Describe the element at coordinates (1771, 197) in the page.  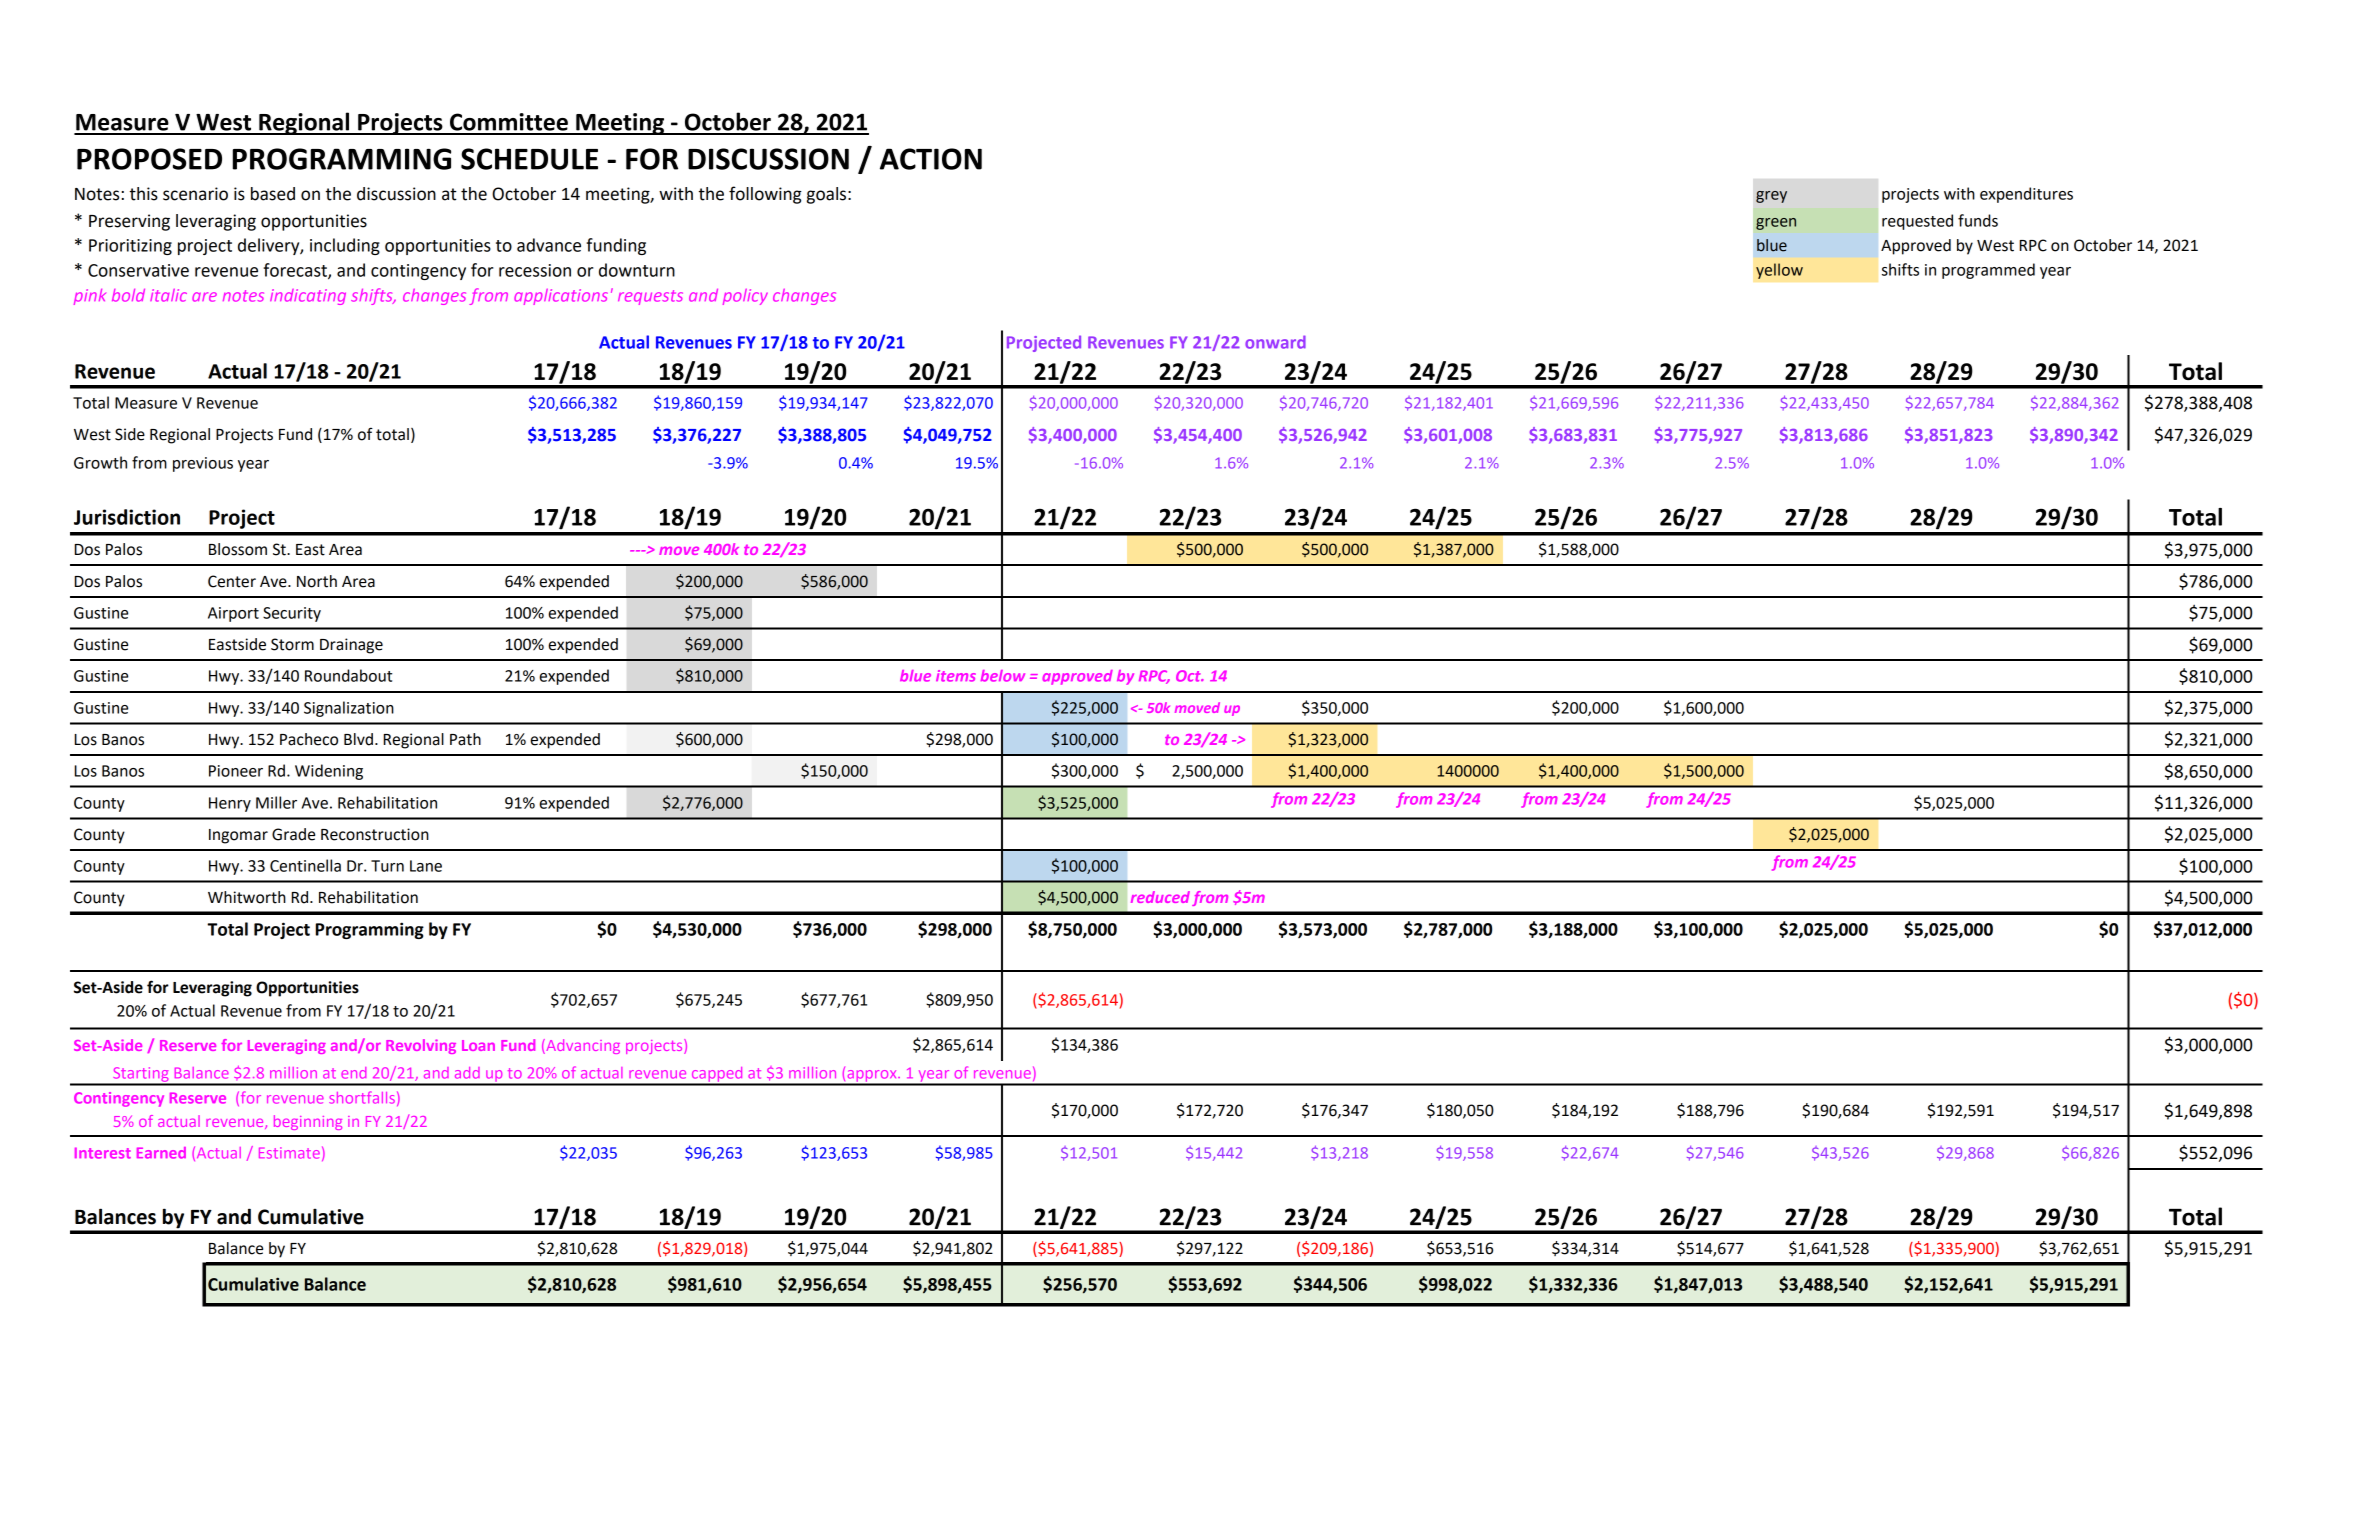
I see `grey` at that location.
